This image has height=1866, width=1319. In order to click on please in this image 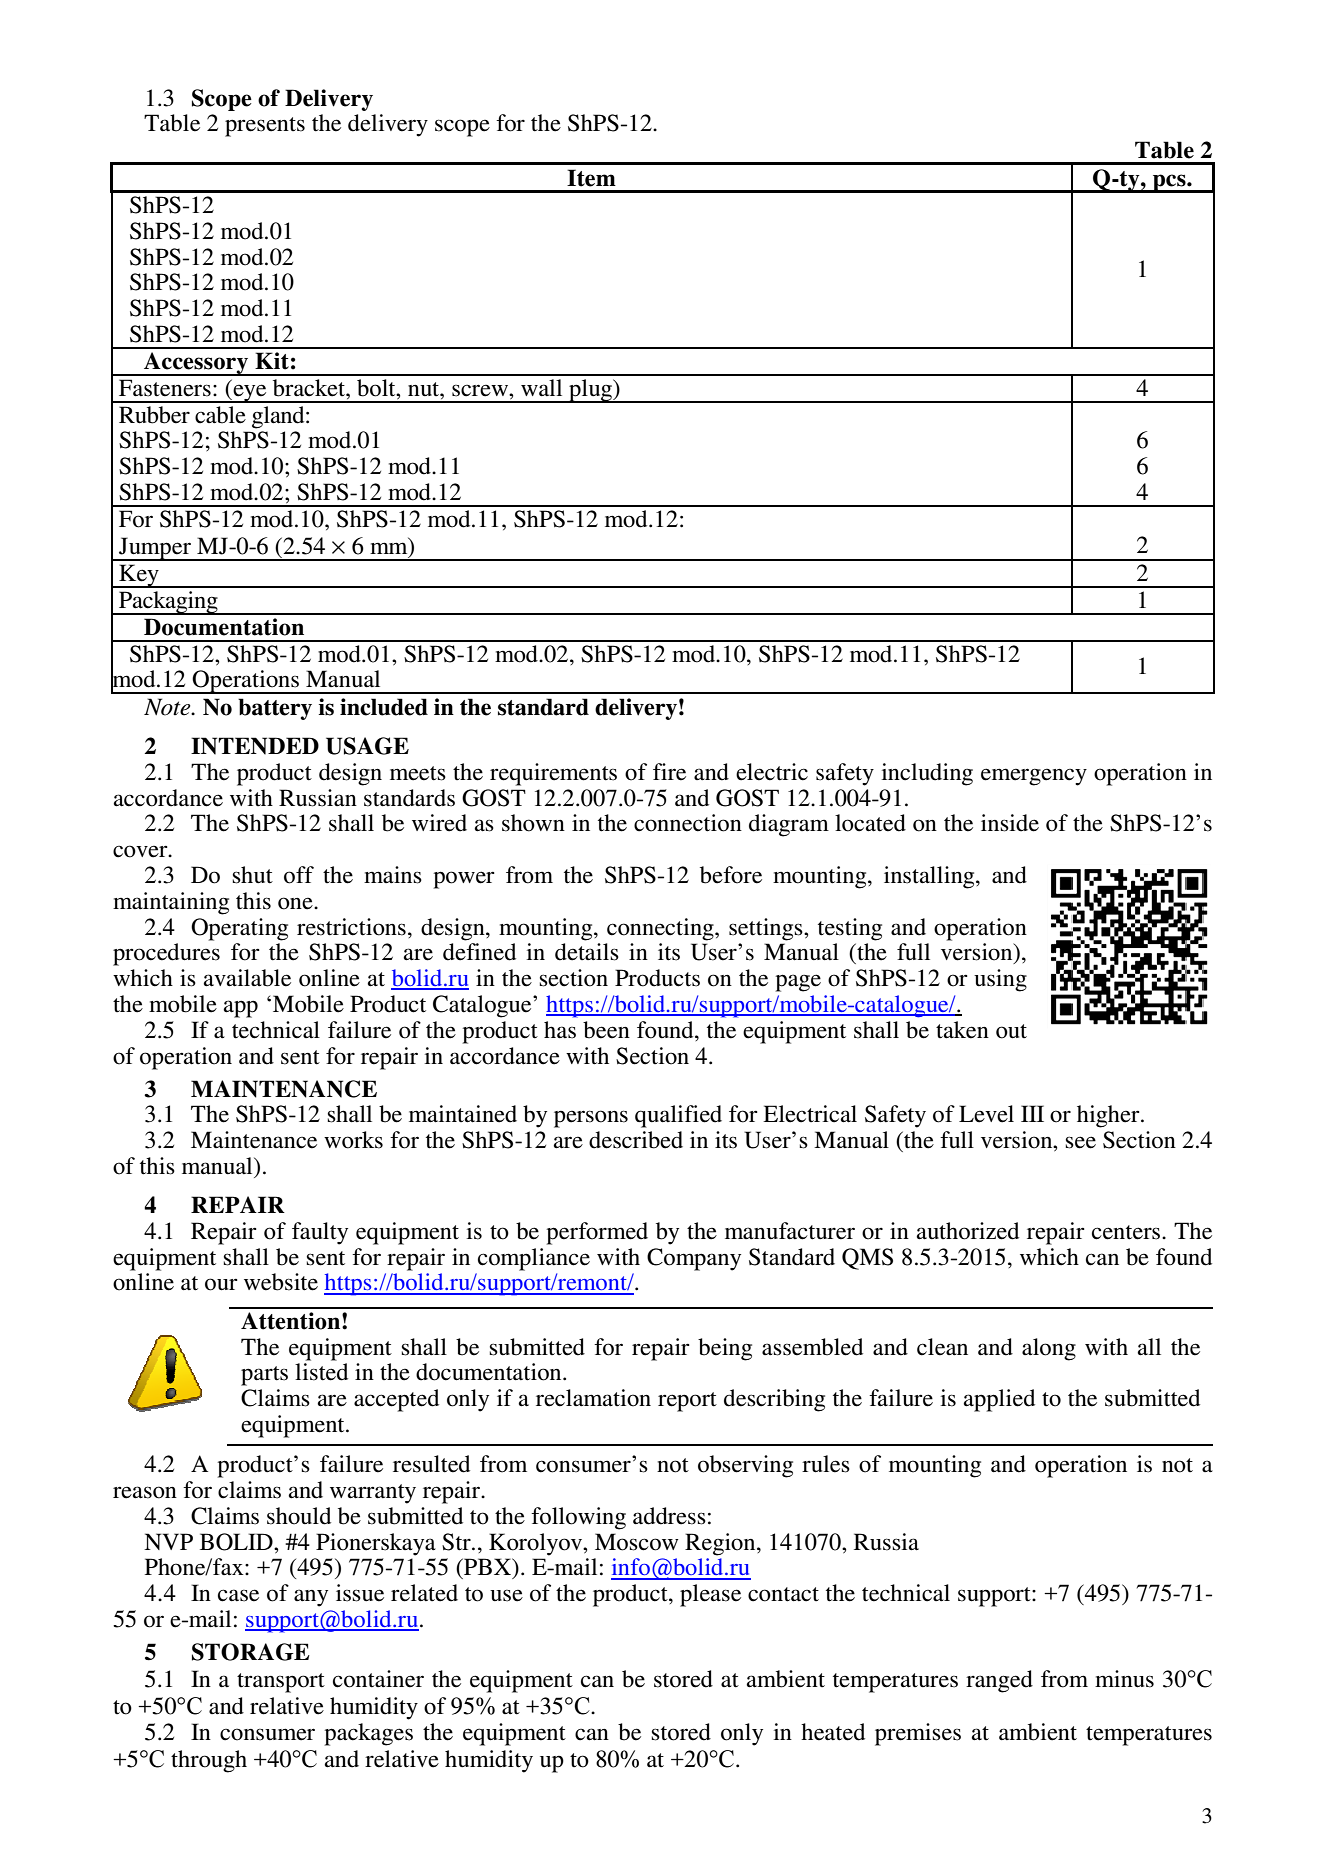, I will do `click(710, 1595)`.
